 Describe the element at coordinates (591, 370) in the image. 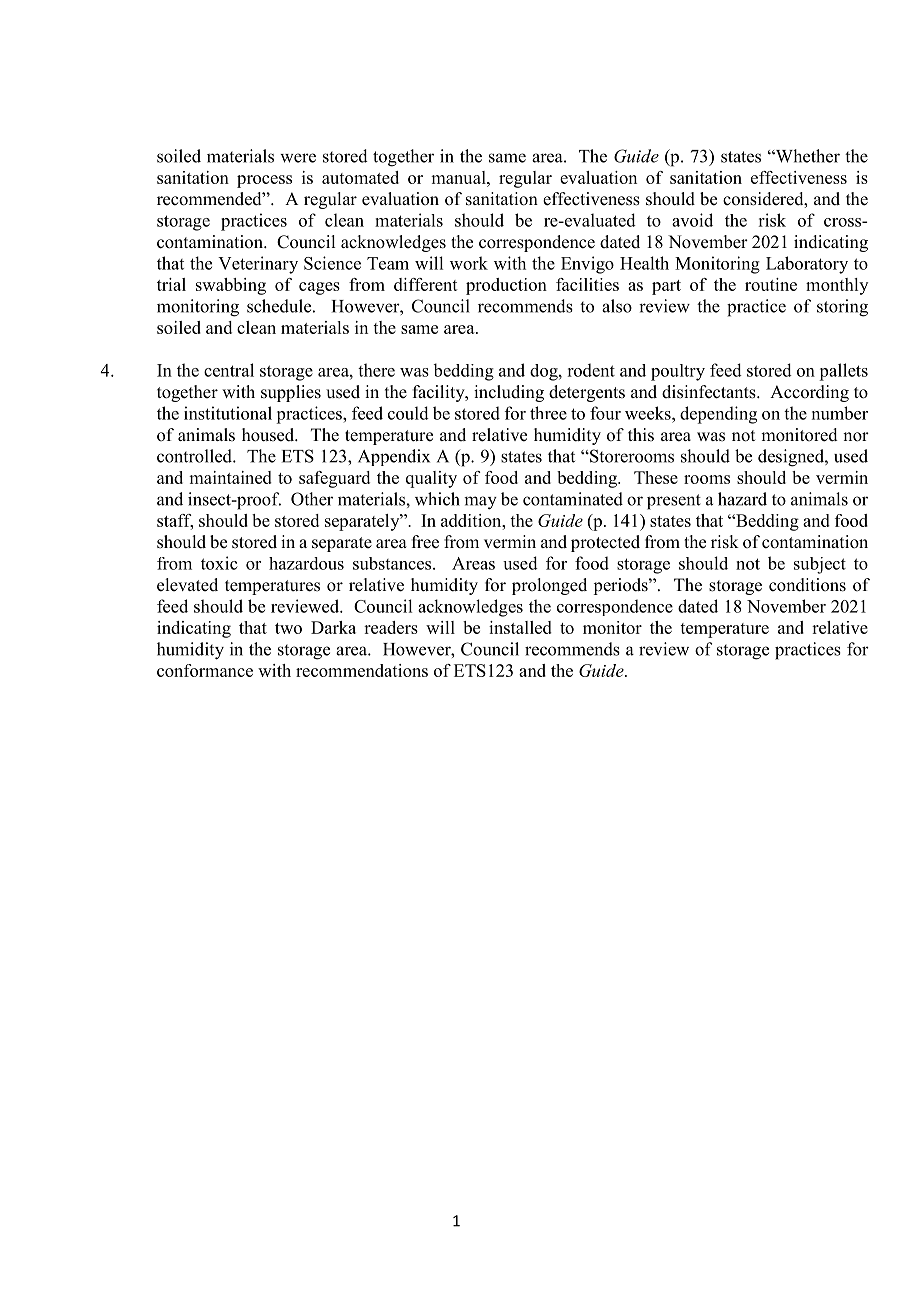

I see `rodent` at that location.
